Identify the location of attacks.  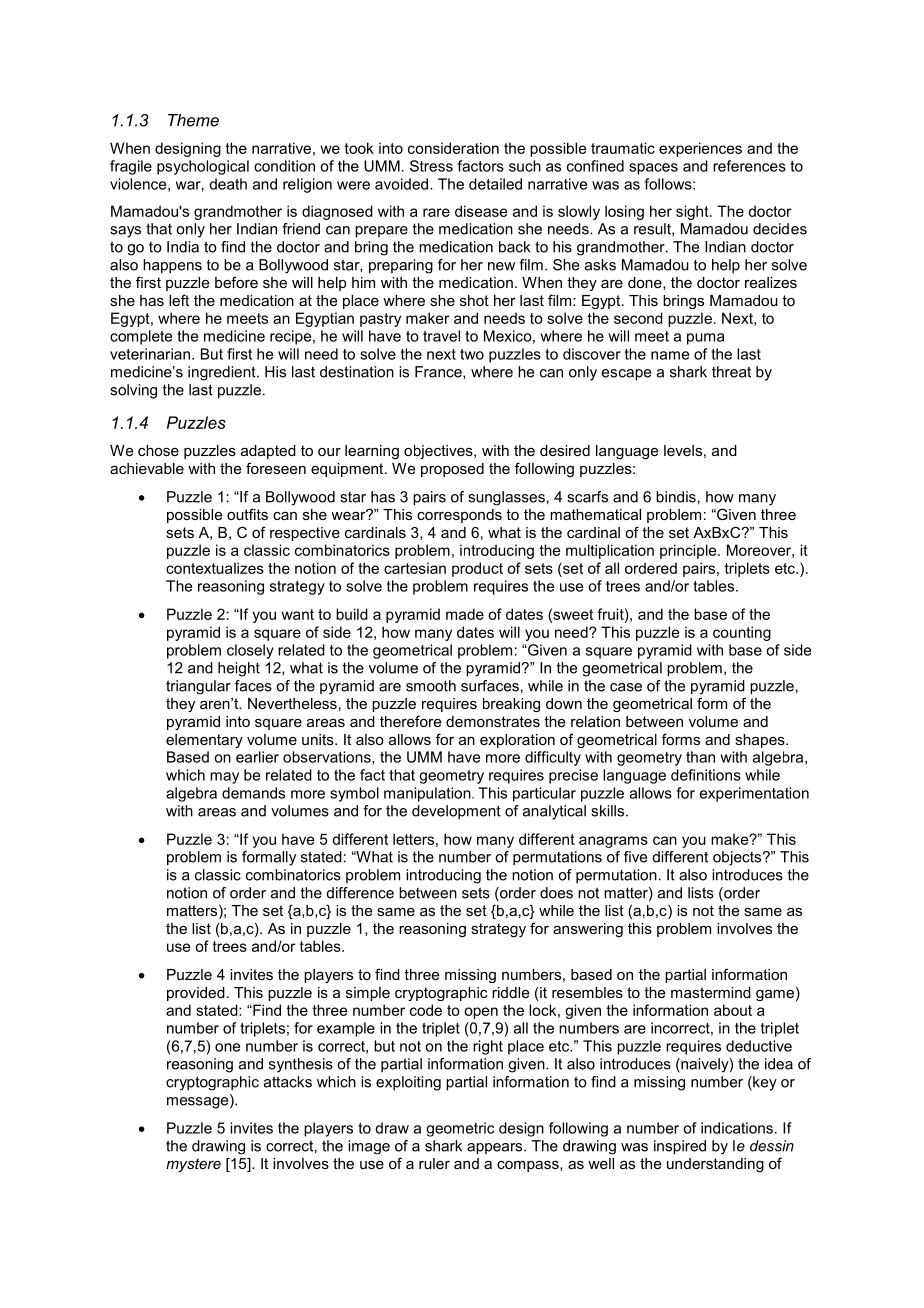
(288, 1082).
